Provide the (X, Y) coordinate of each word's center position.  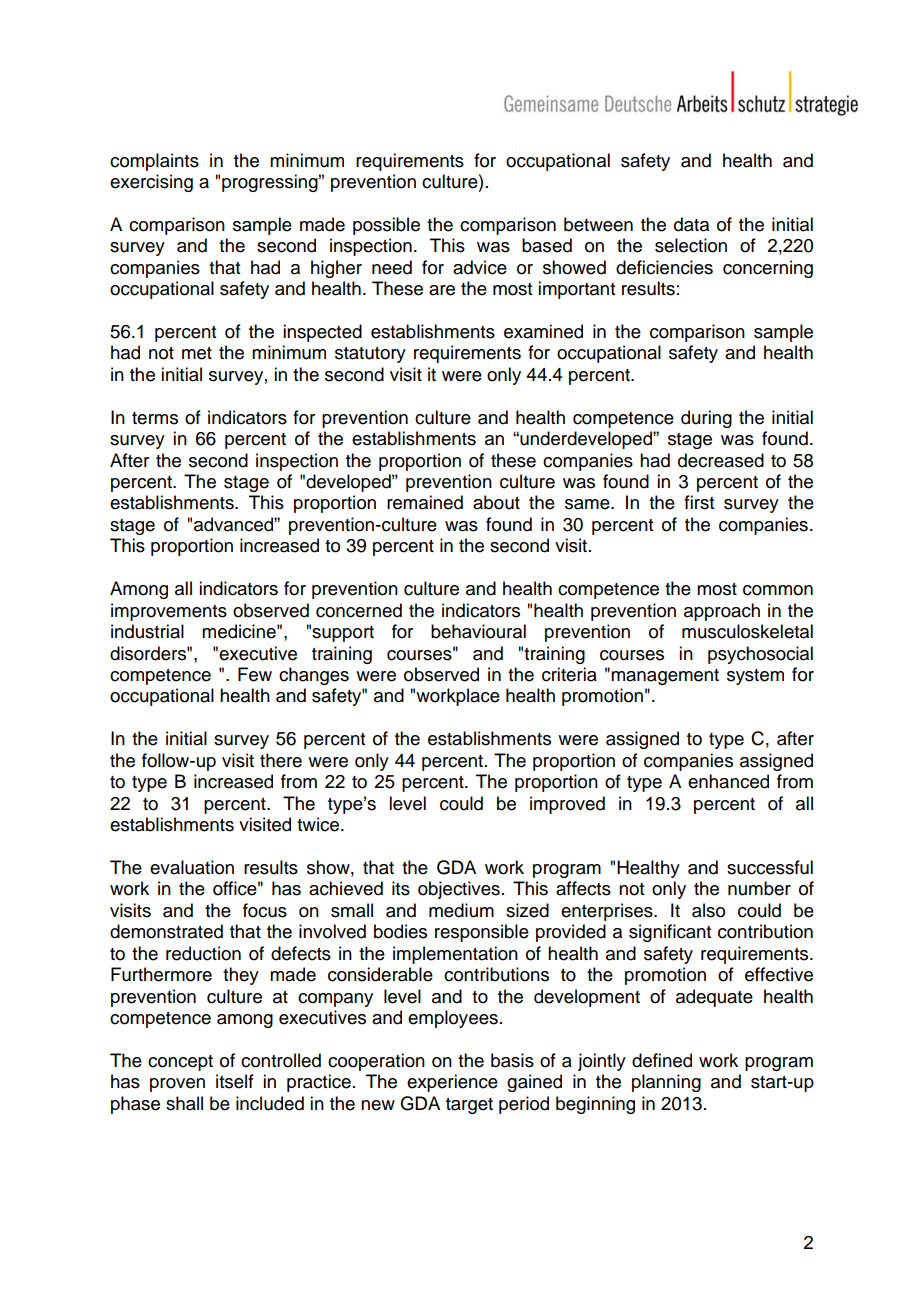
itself (235, 1081)
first (699, 502)
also (708, 910)
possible (386, 226)
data (691, 224)
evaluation (192, 867)
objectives (459, 890)
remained (425, 502)
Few (255, 674)
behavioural (478, 631)
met (197, 353)
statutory (370, 355)
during (706, 419)
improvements (169, 612)
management (665, 677)
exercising (151, 183)
